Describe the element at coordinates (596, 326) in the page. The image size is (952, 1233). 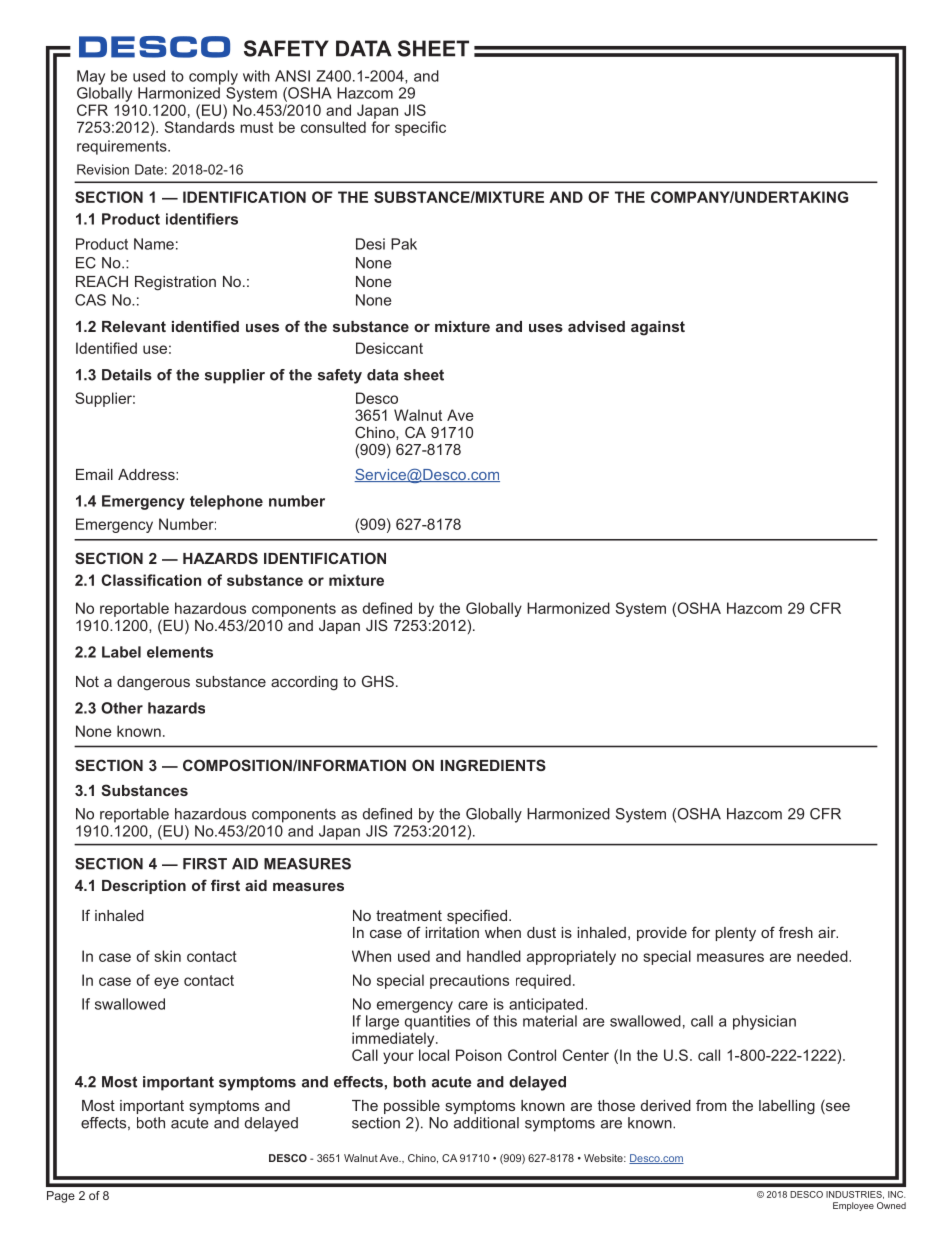
I see `advised` at that location.
